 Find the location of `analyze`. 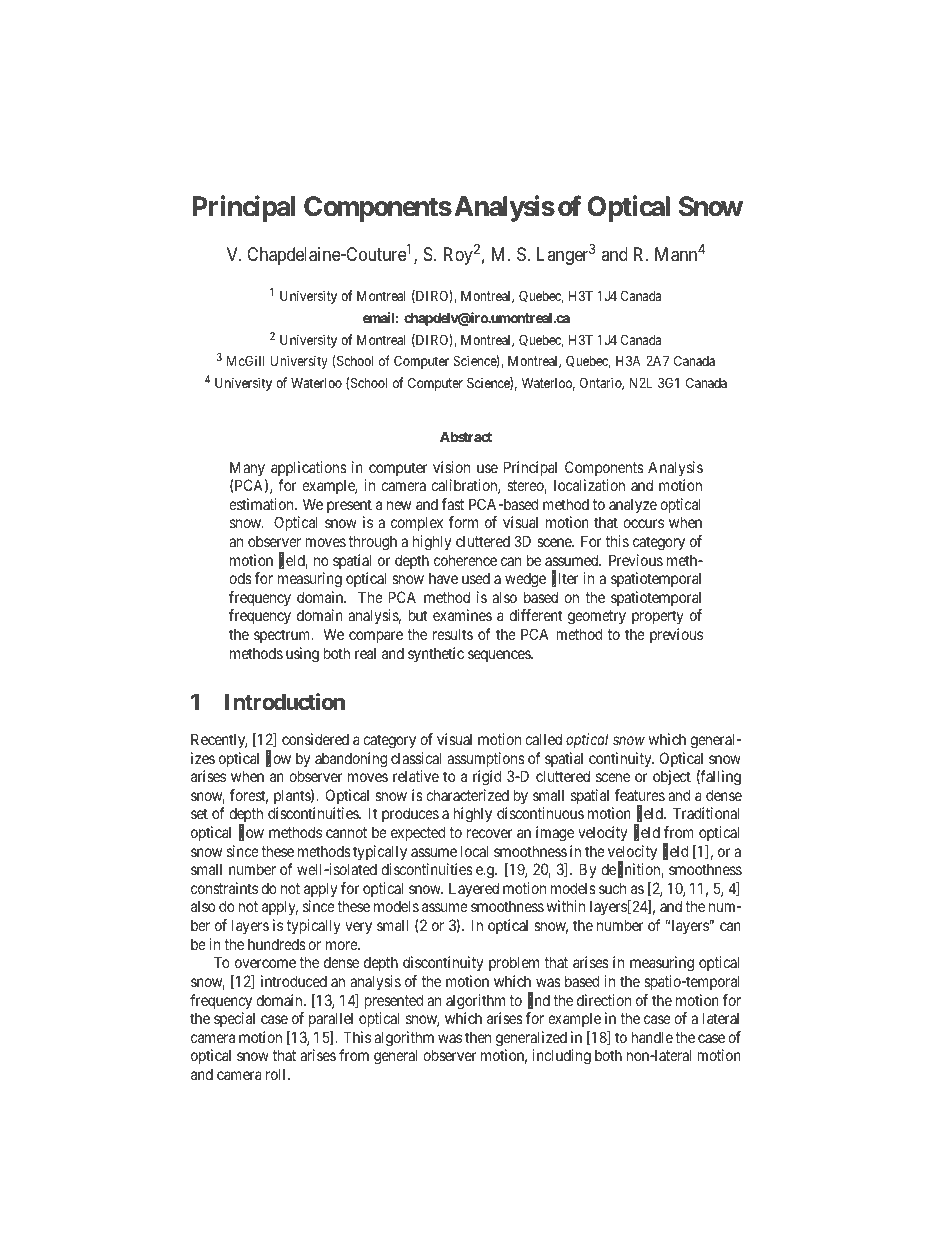

analyze is located at coordinates (633, 505).
